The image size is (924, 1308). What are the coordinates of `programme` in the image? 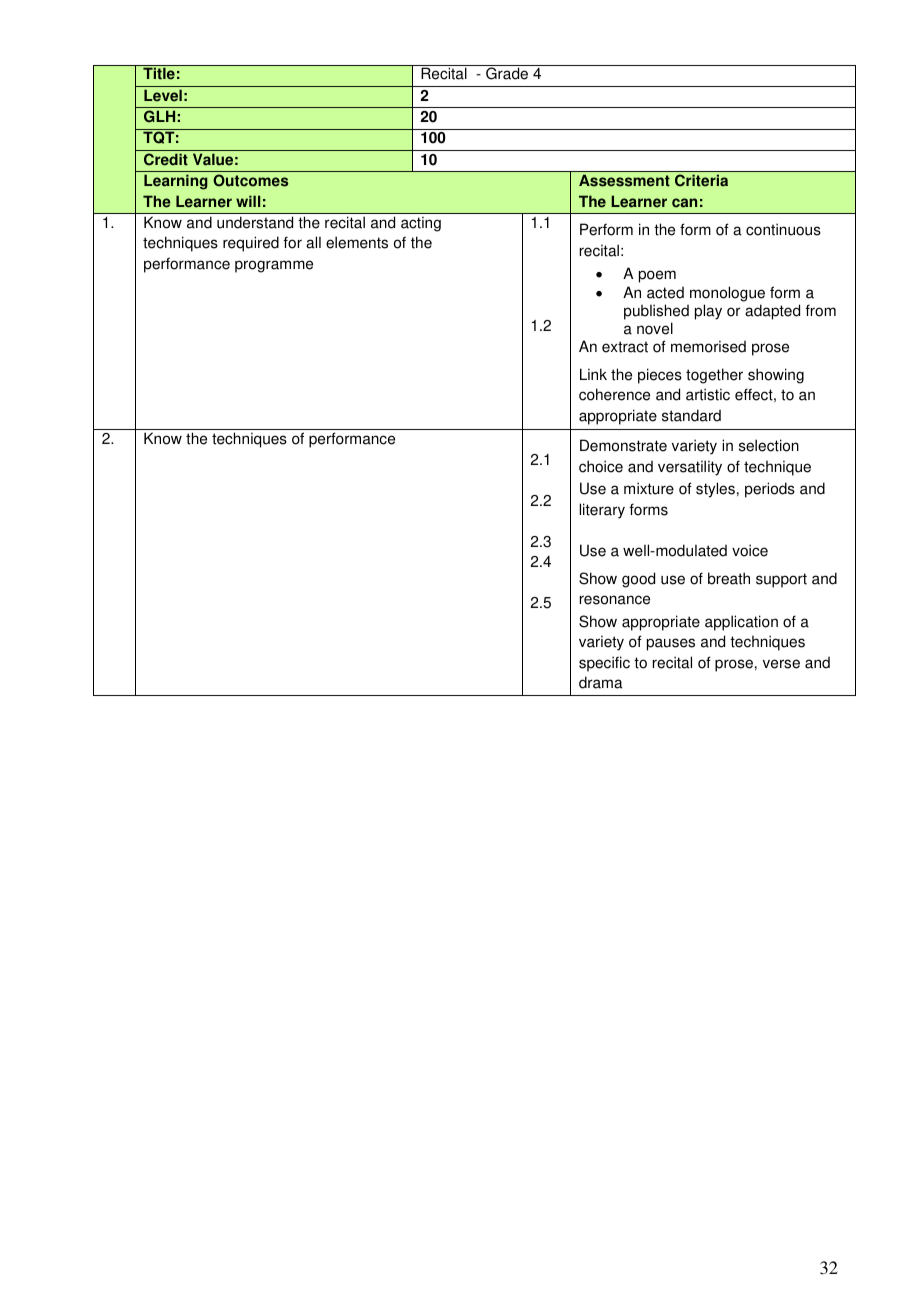 It's located at (274, 266).
